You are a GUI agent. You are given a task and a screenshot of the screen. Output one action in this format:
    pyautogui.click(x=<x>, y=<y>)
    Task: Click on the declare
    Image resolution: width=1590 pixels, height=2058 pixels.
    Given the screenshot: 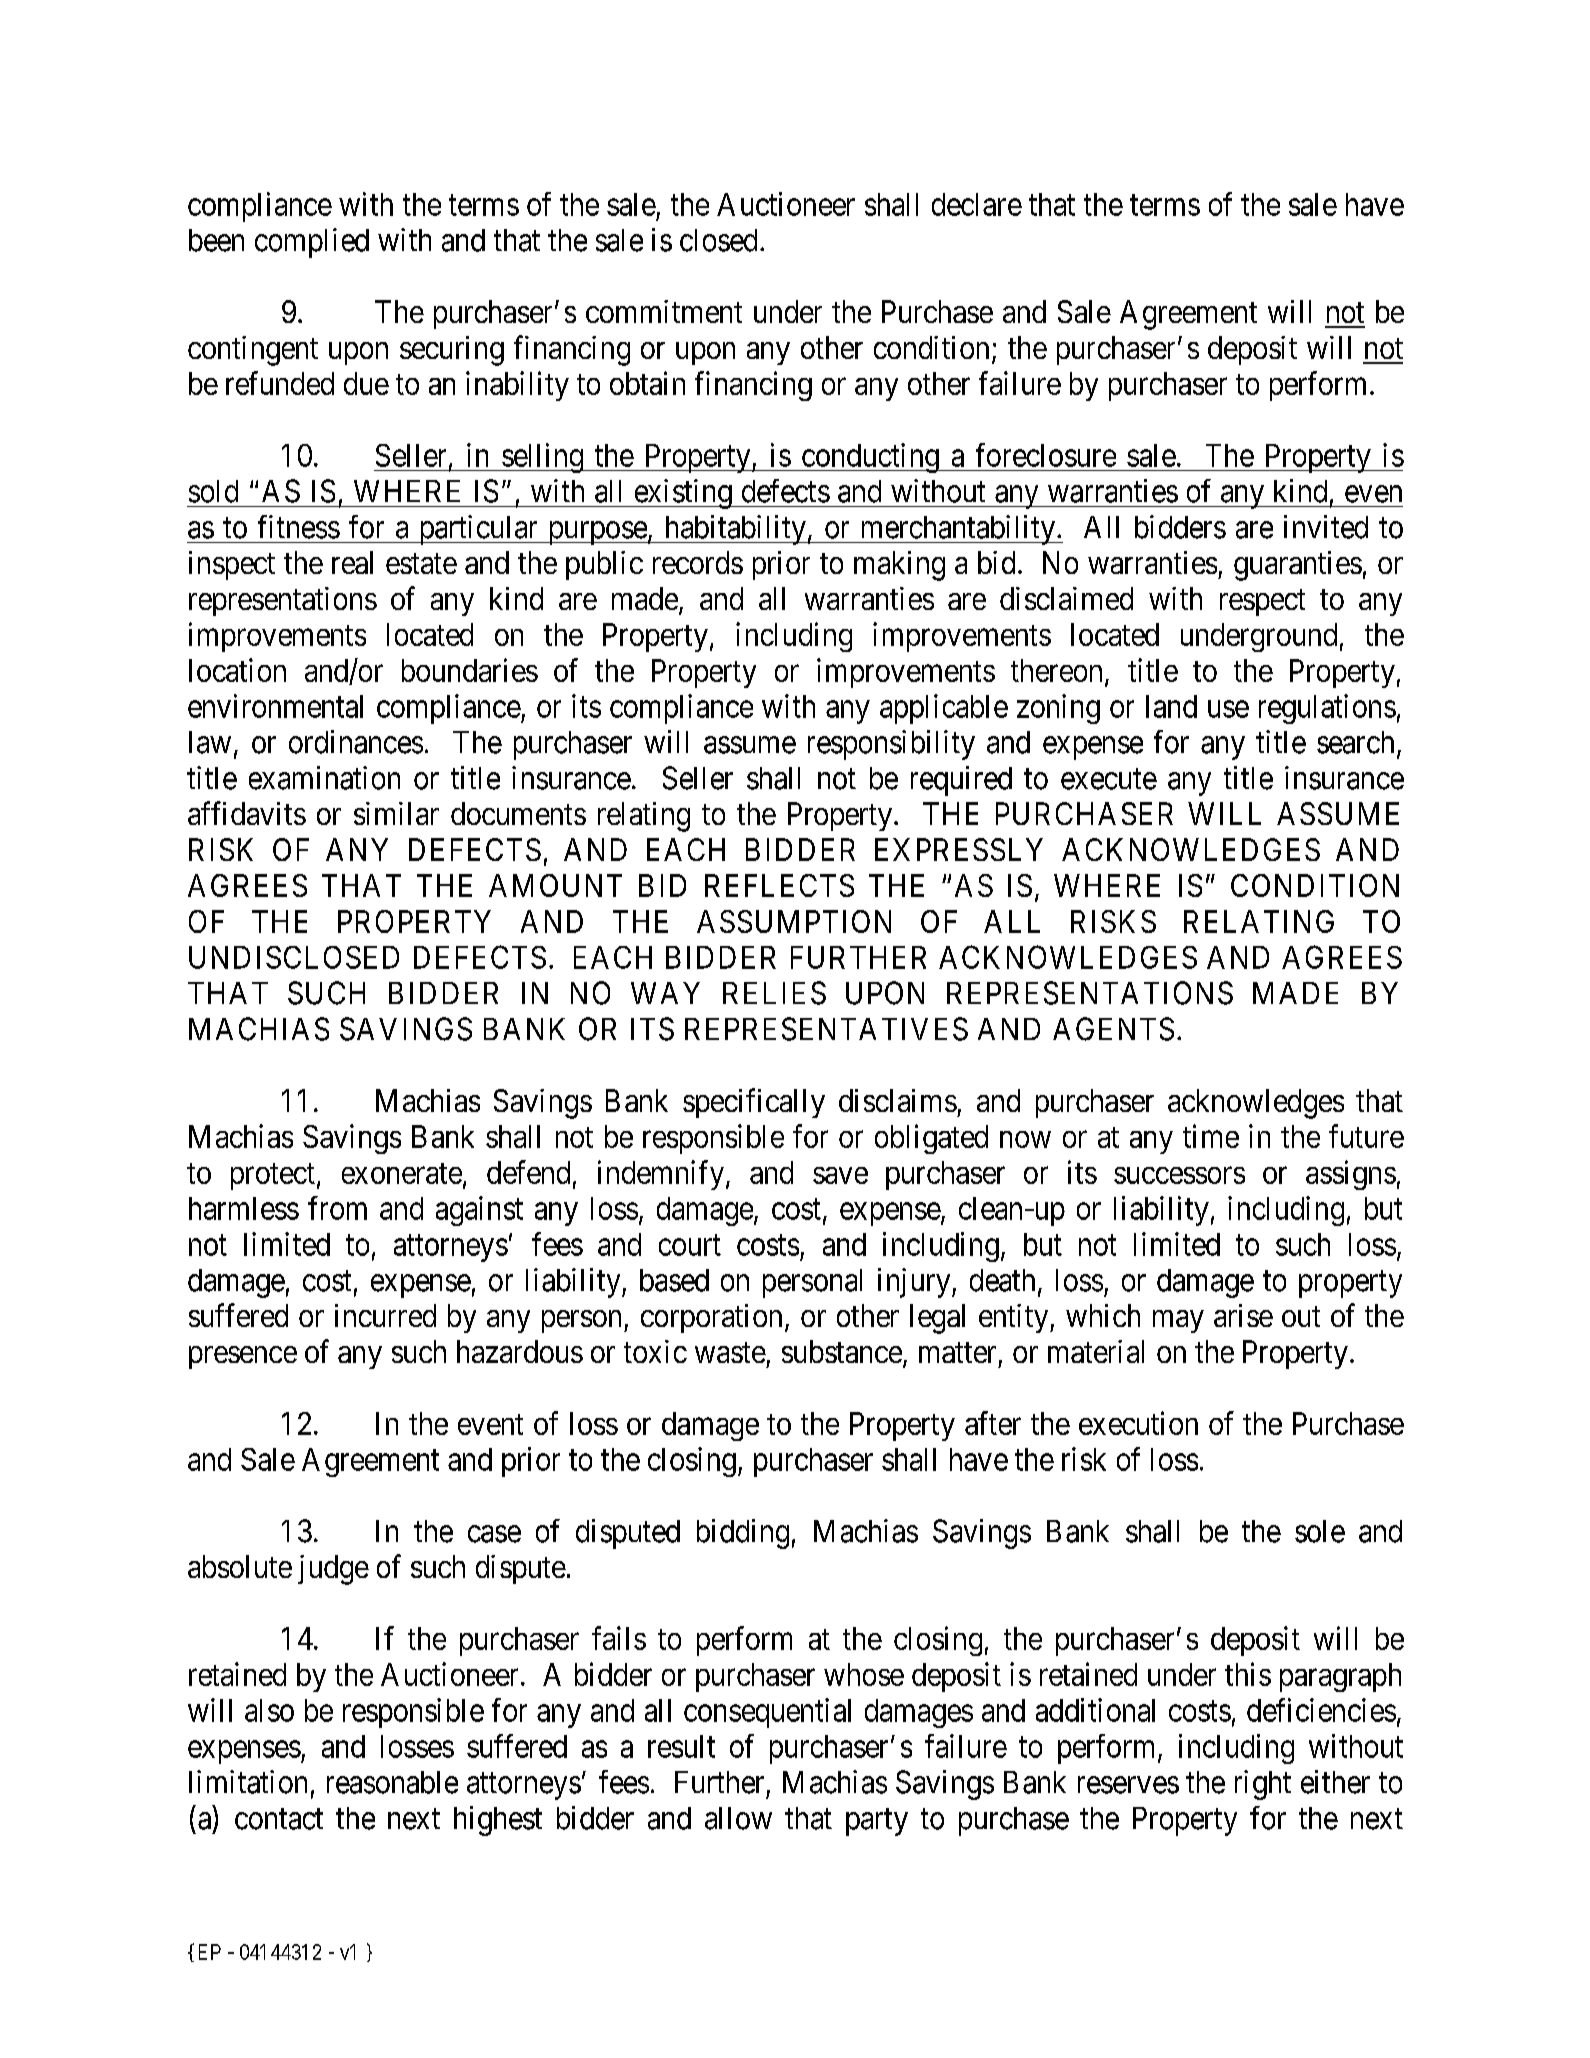 What is the action you would take?
    pyautogui.click(x=977, y=204)
